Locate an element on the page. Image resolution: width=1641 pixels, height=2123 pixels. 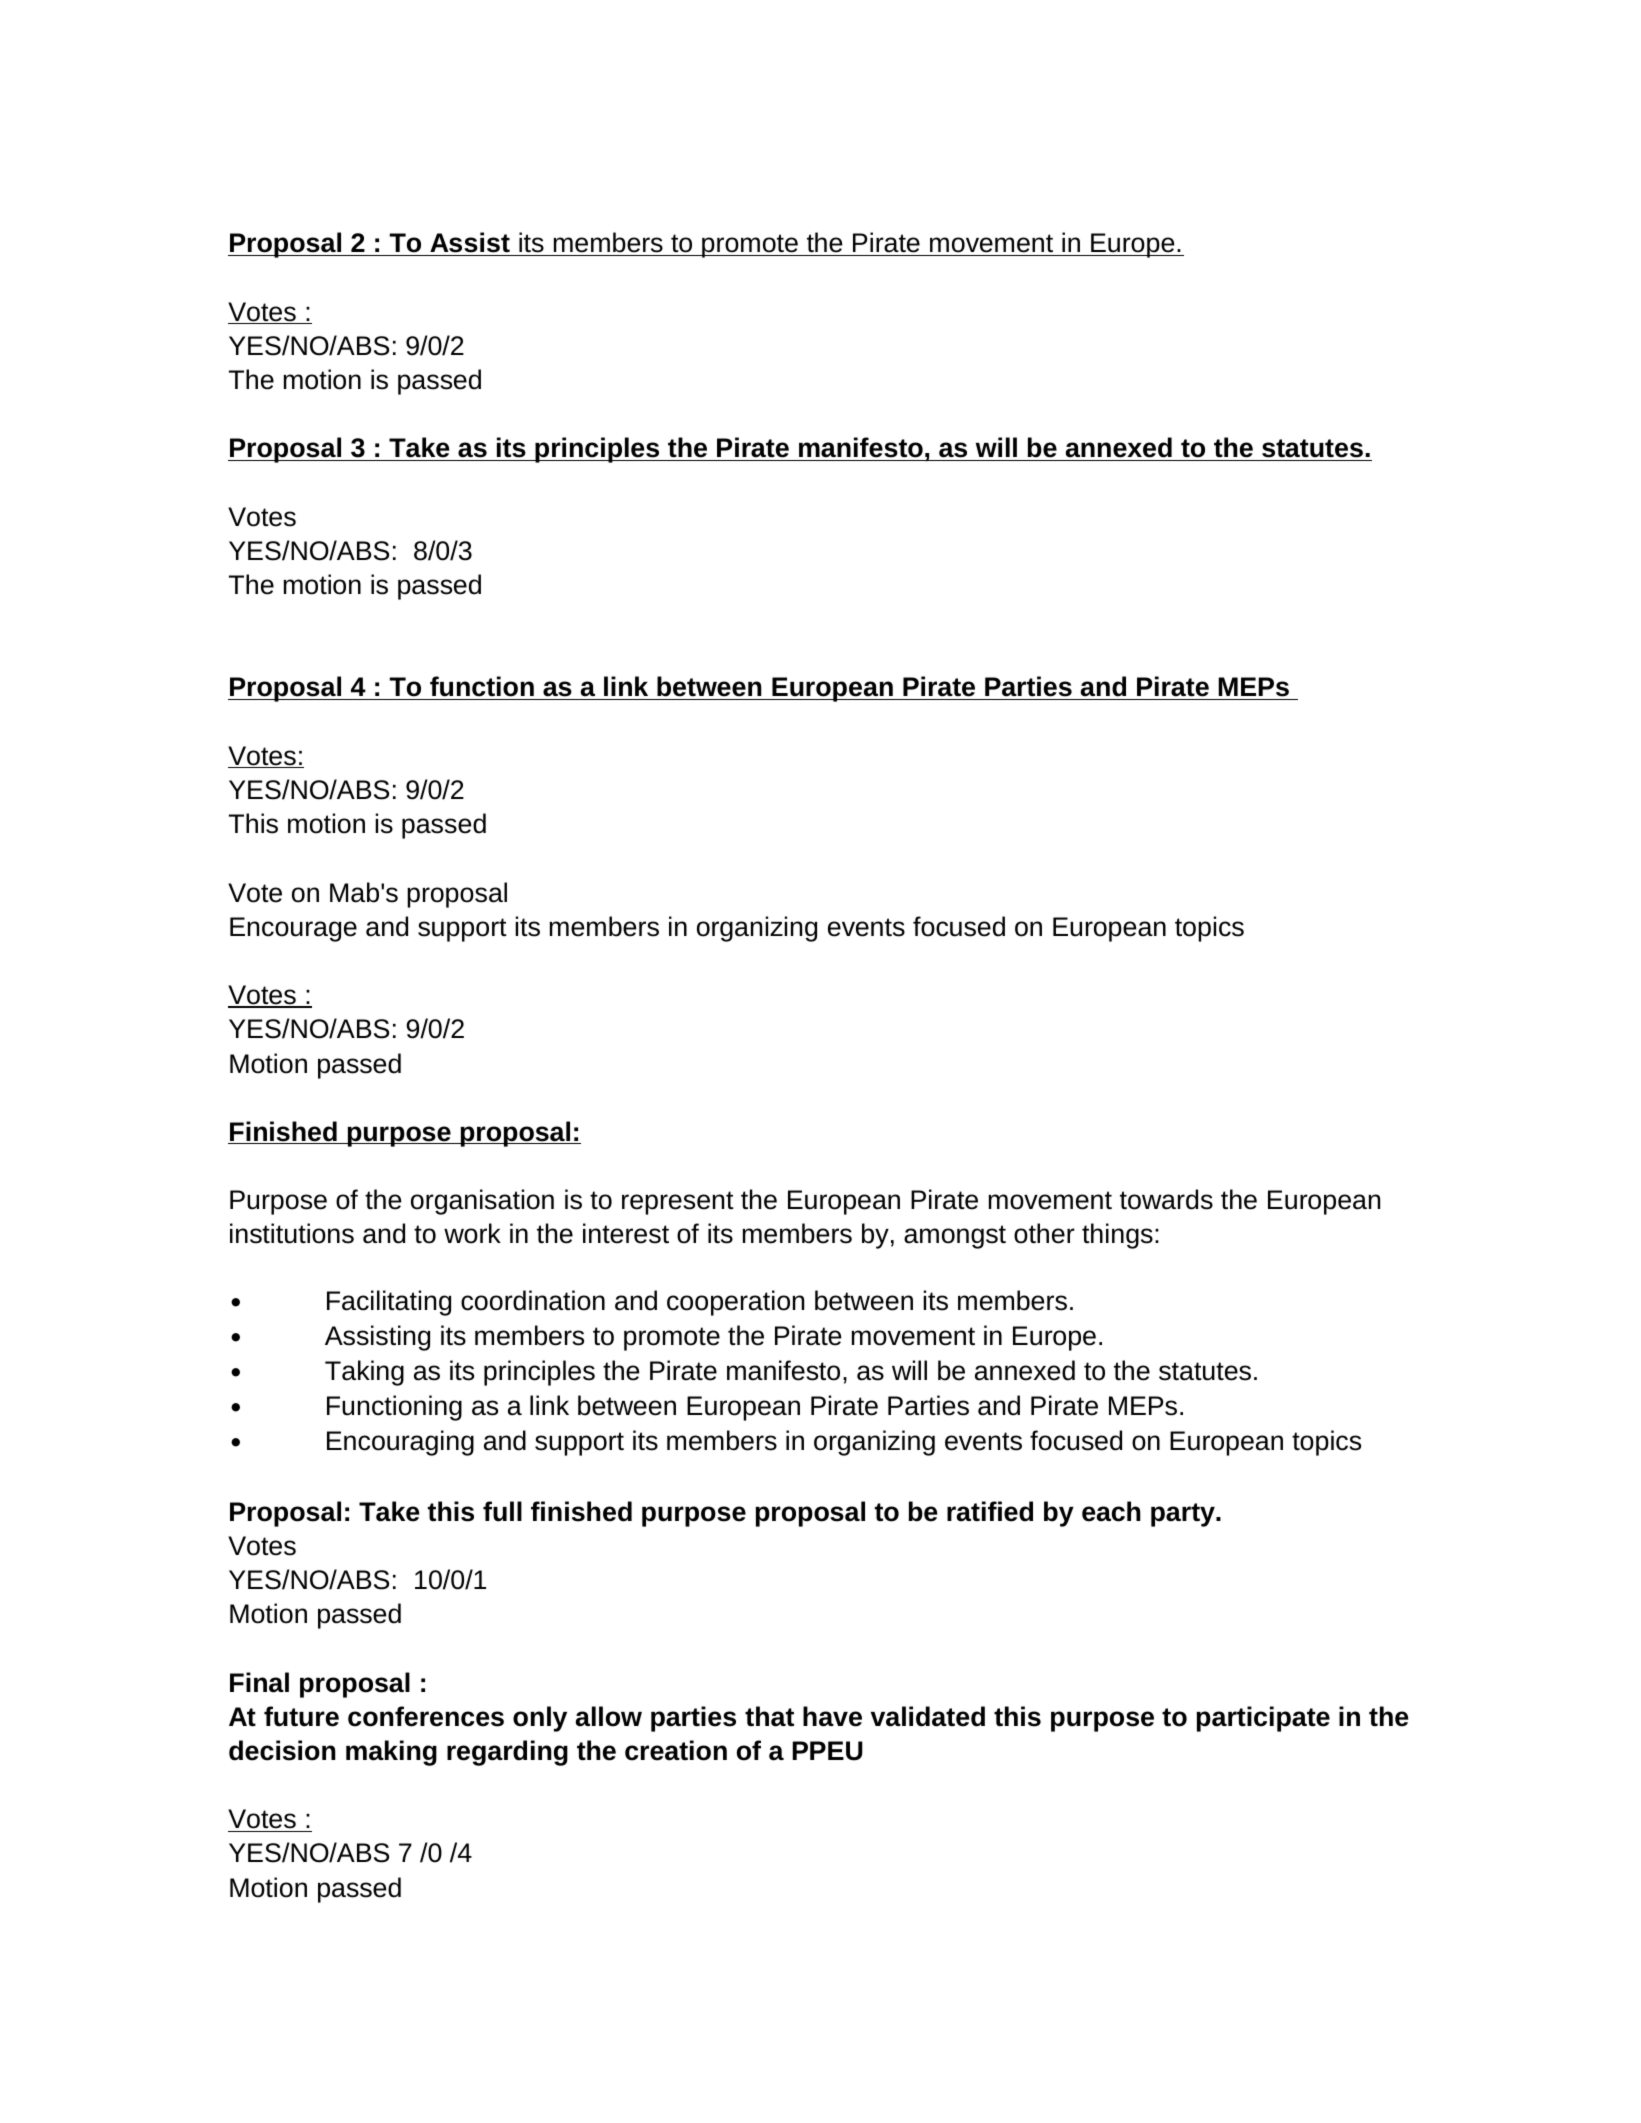
Encourage is located at coordinates (293, 929).
